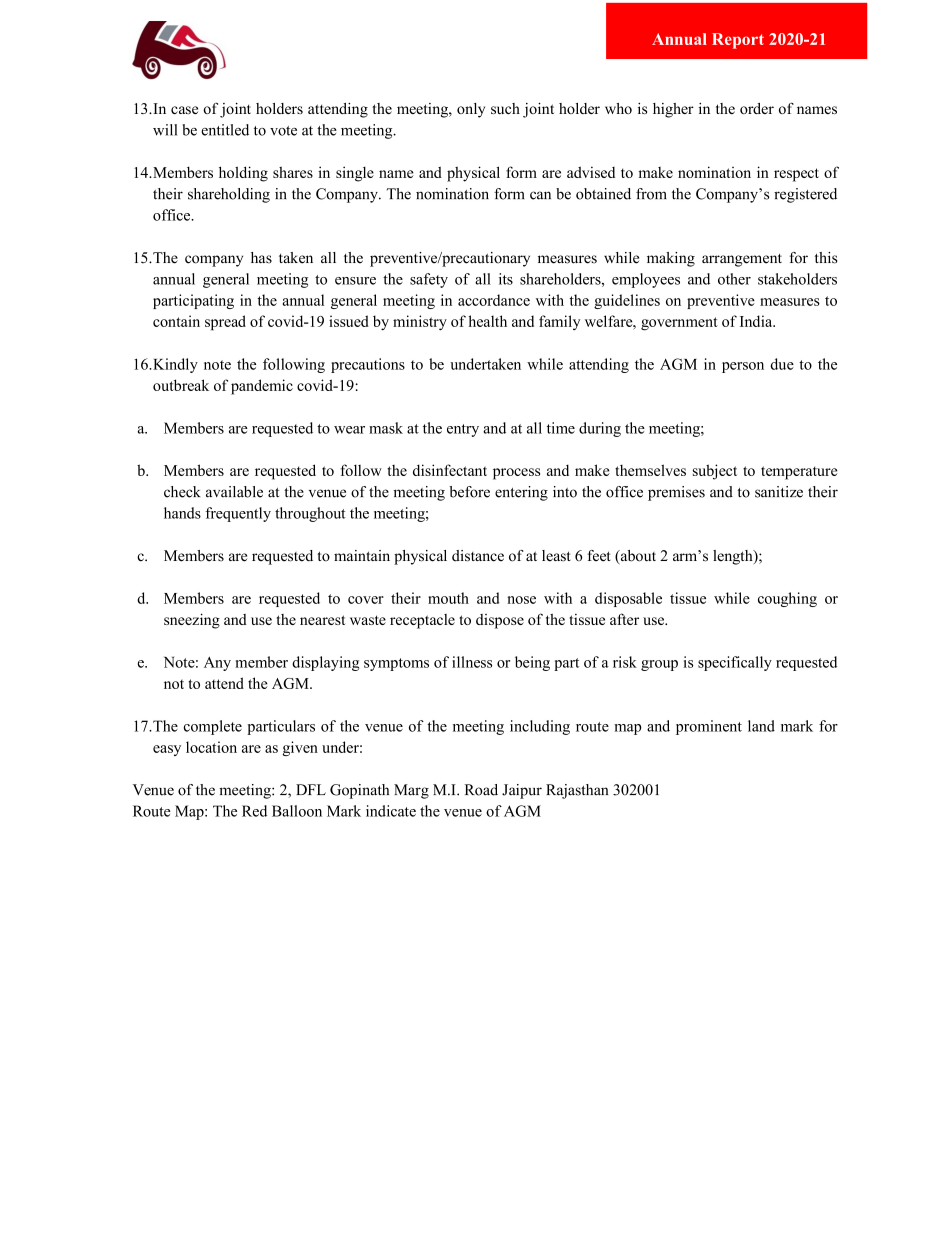  What do you see at coordinates (192, 621) in the screenshot?
I see `sneezing` at bounding box center [192, 621].
